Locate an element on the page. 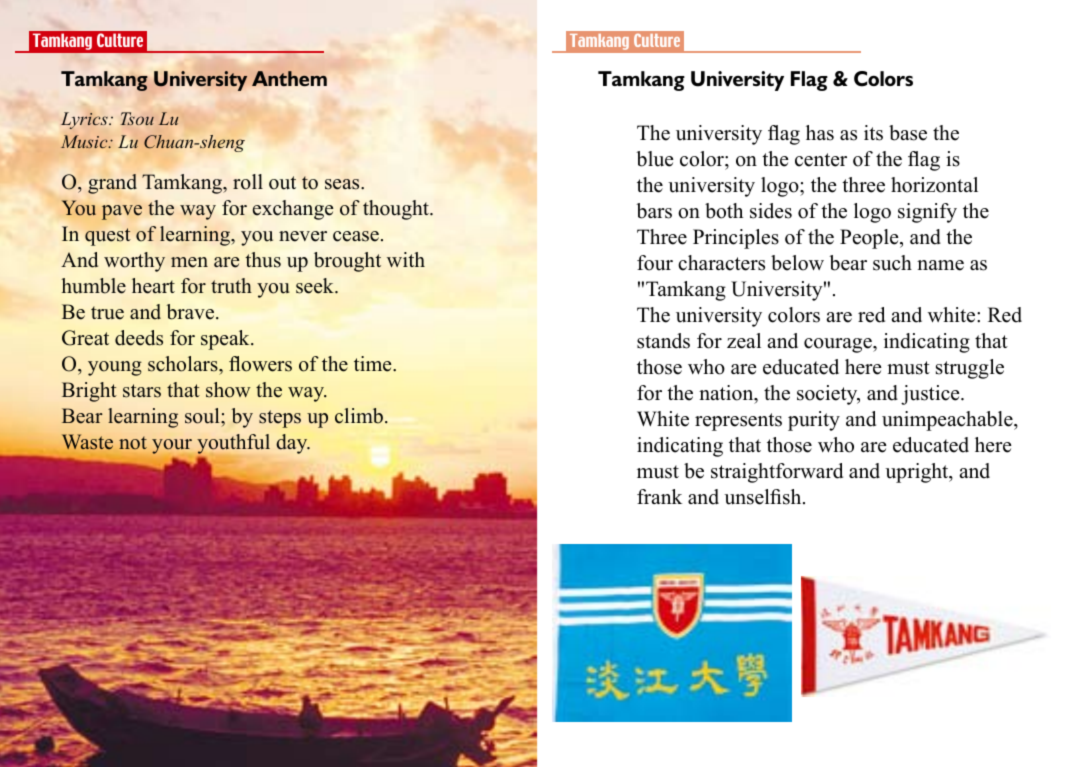 The width and height of the image is (1074, 767). horizontal is located at coordinates (934, 185).
